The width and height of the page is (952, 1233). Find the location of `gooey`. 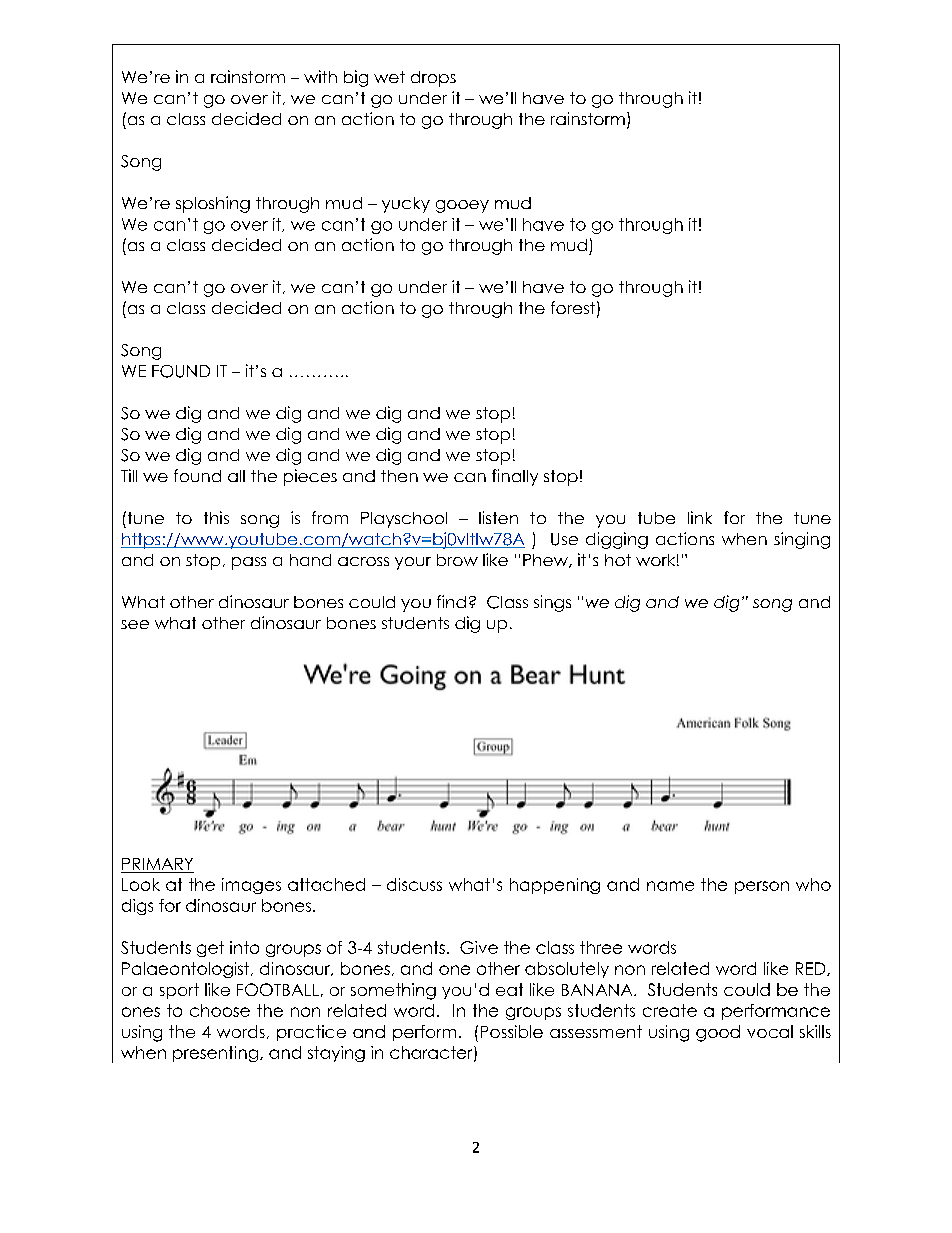

gooey is located at coordinates (462, 206).
